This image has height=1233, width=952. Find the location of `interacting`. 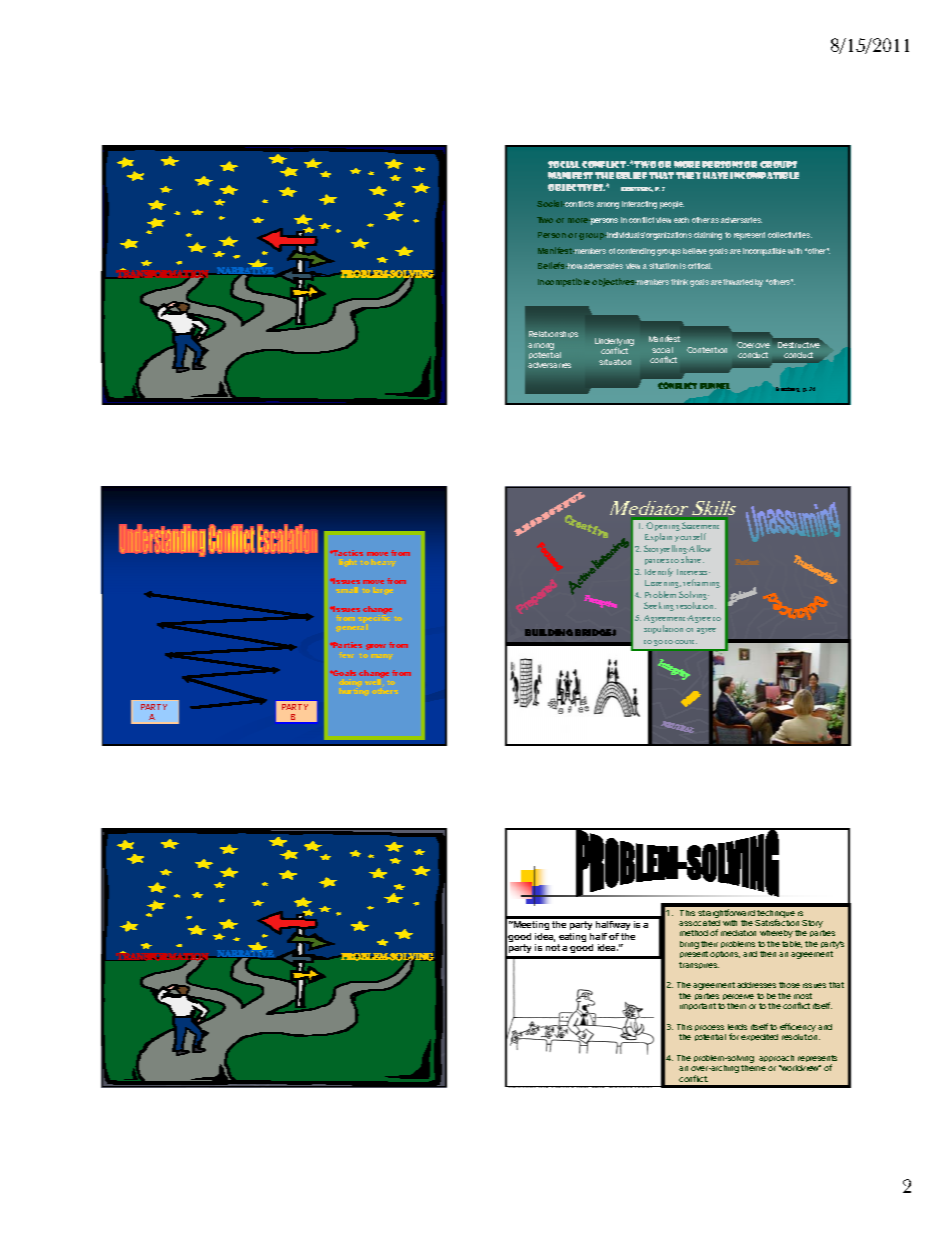

interacting is located at coordinates (639, 205).
